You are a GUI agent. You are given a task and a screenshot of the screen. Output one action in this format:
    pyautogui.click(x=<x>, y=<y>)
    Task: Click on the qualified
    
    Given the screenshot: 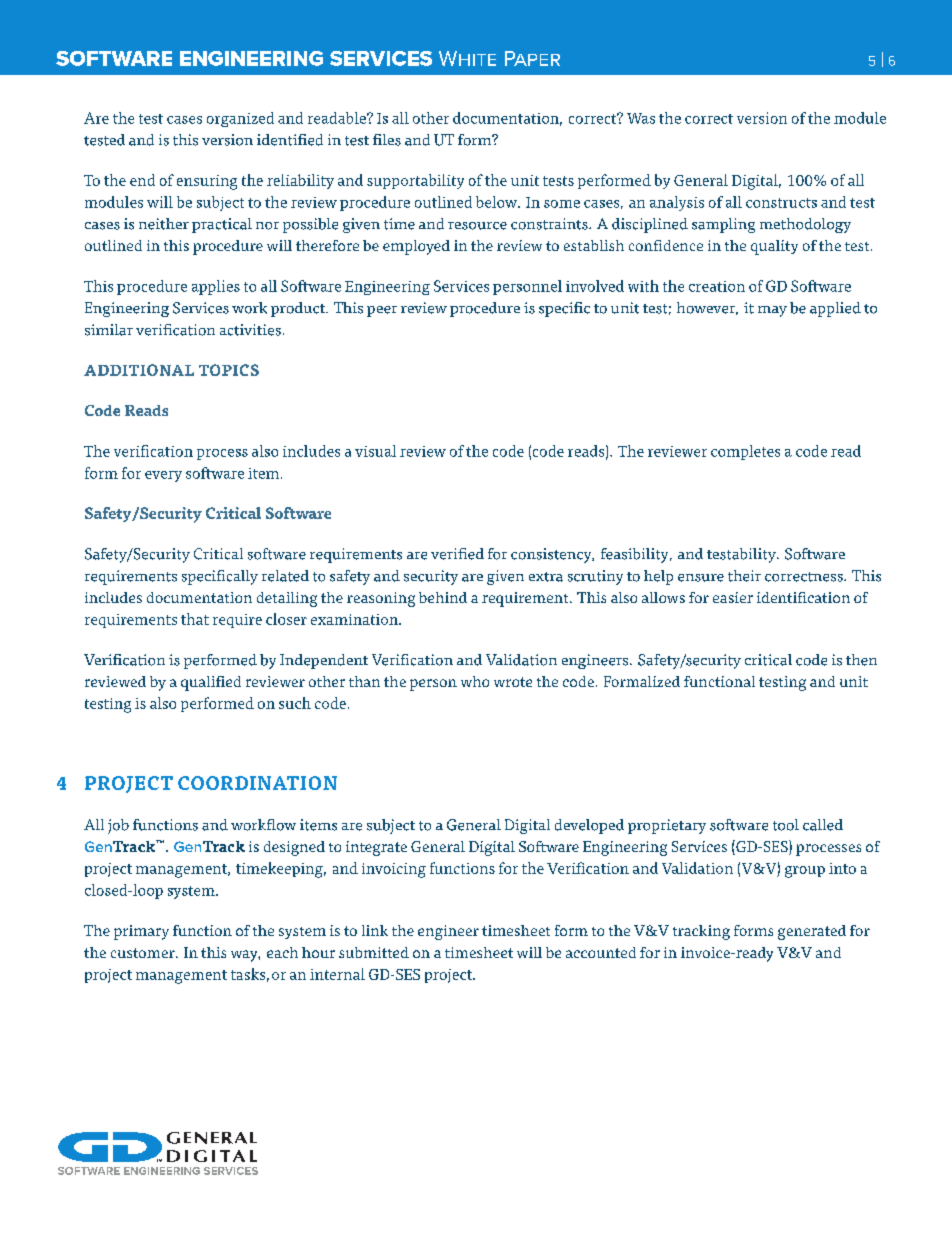 What is the action you would take?
    pyautogui.click(x=211, y=683)
